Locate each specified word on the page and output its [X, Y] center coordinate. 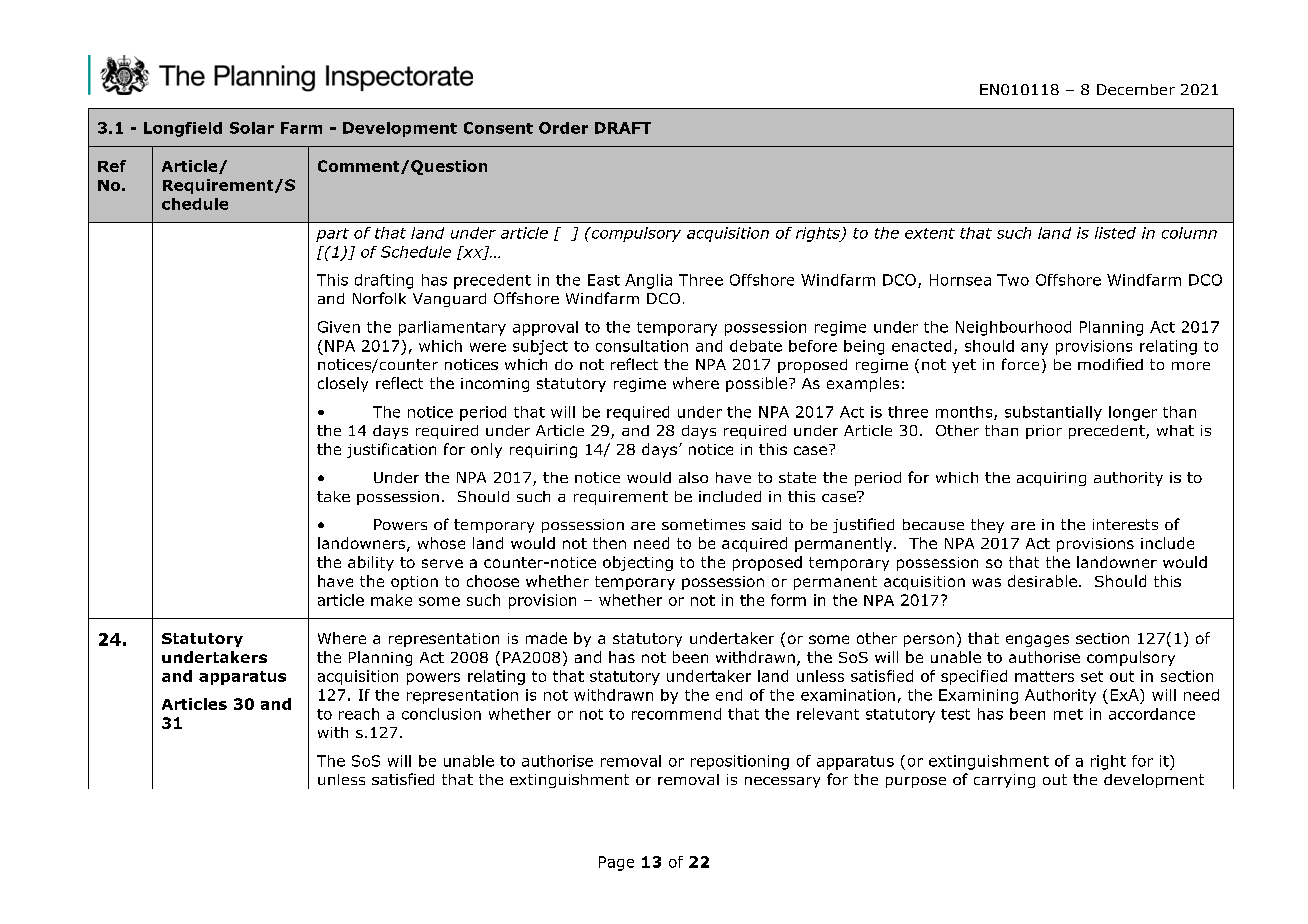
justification [391, 450]
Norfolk [379, 298]
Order [563, 128]
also [693, 477]
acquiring [1051, 479]
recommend [676, 714]
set [1092, 676]
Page [616, 863]
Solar [252, 128]
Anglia [648, 281]
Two [1013, 280]
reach [359, 714]
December [1136, 89]
